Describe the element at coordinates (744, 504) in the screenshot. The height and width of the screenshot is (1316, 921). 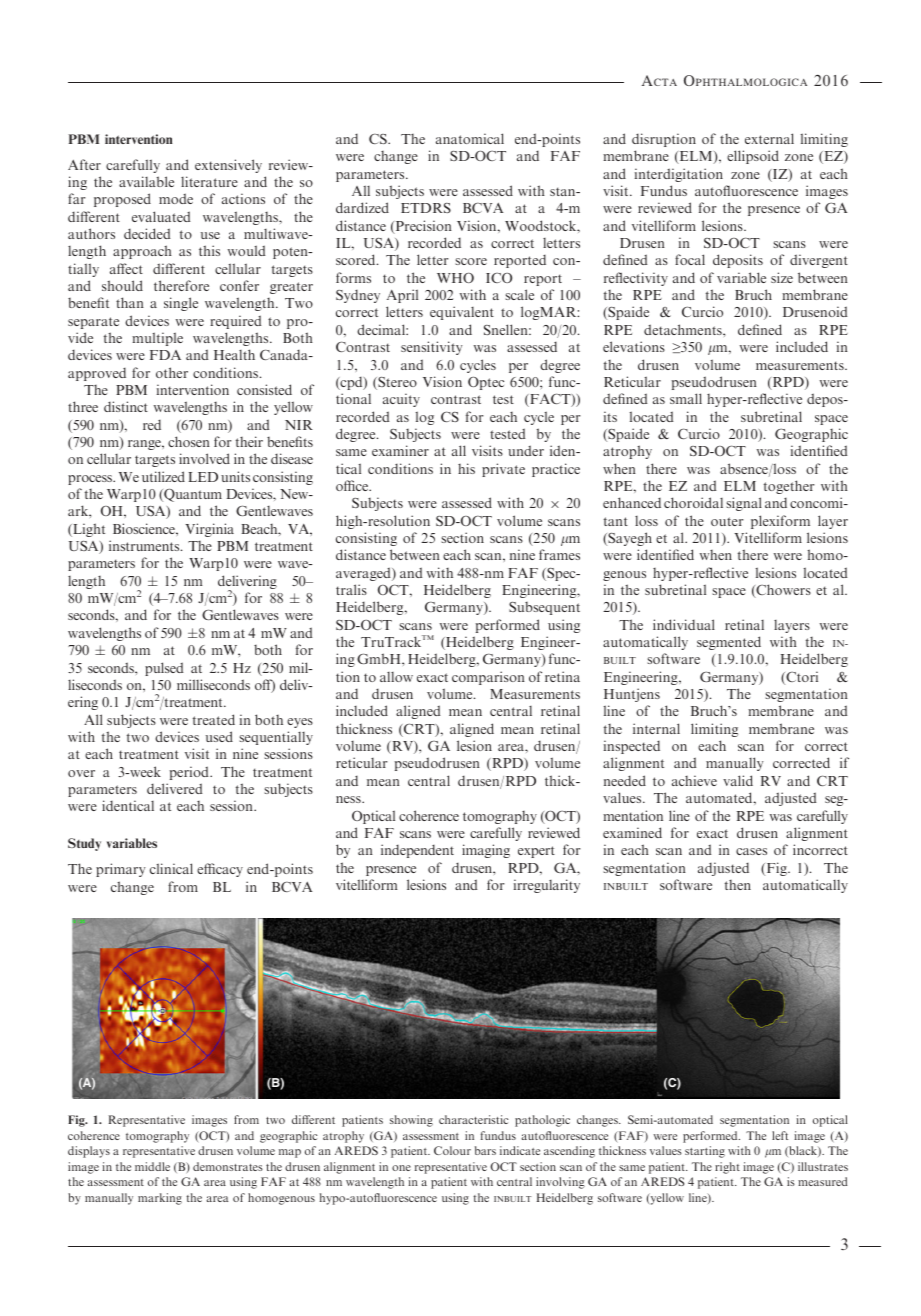
I see `signal` at that location.
